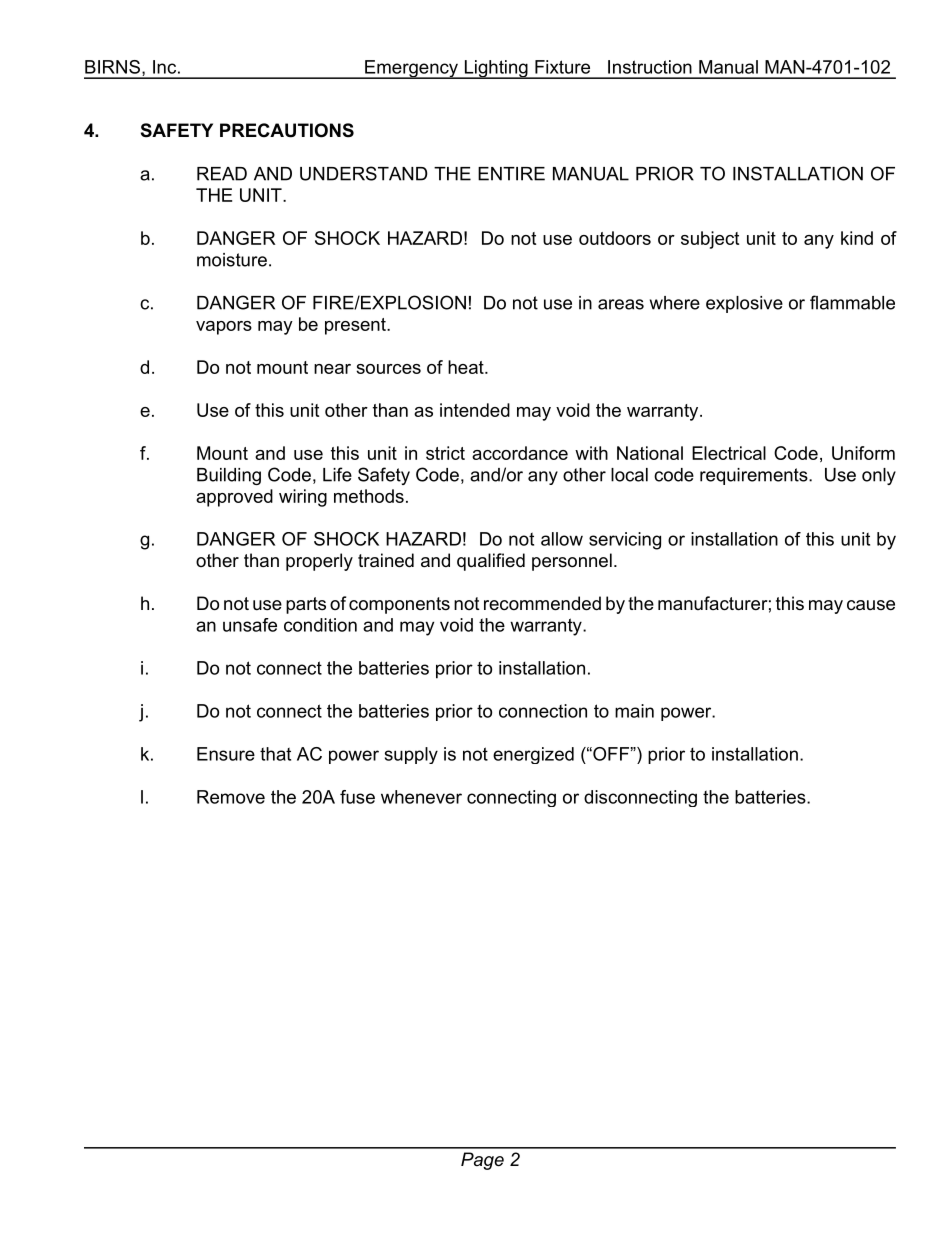 The image size is (952, 1233). I want to click on whenever, so click(421, 797).
